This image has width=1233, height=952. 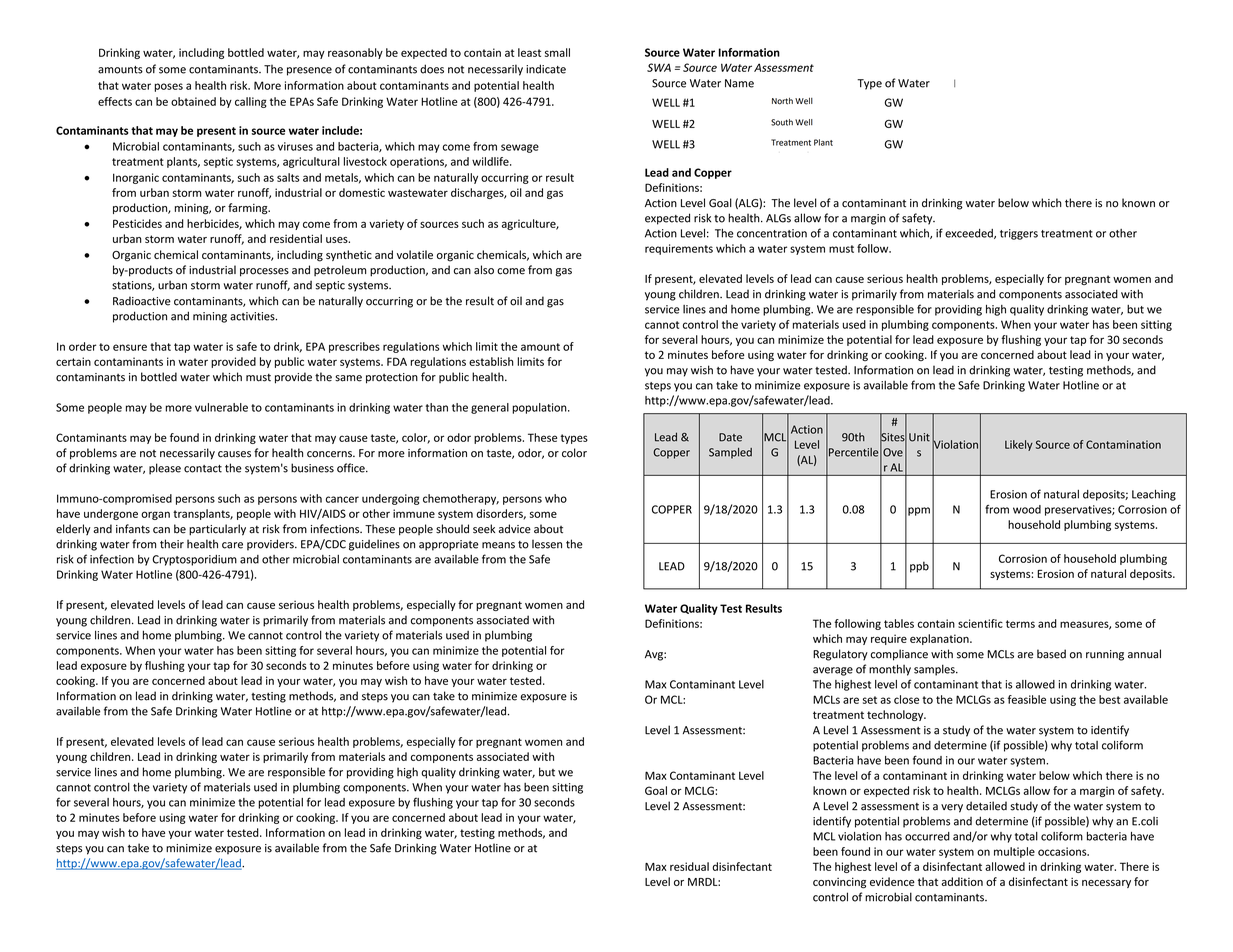 What do you see at coordinates (1019, 234) in the image?
I see `triggers` at bounding box center [1019, 234].
